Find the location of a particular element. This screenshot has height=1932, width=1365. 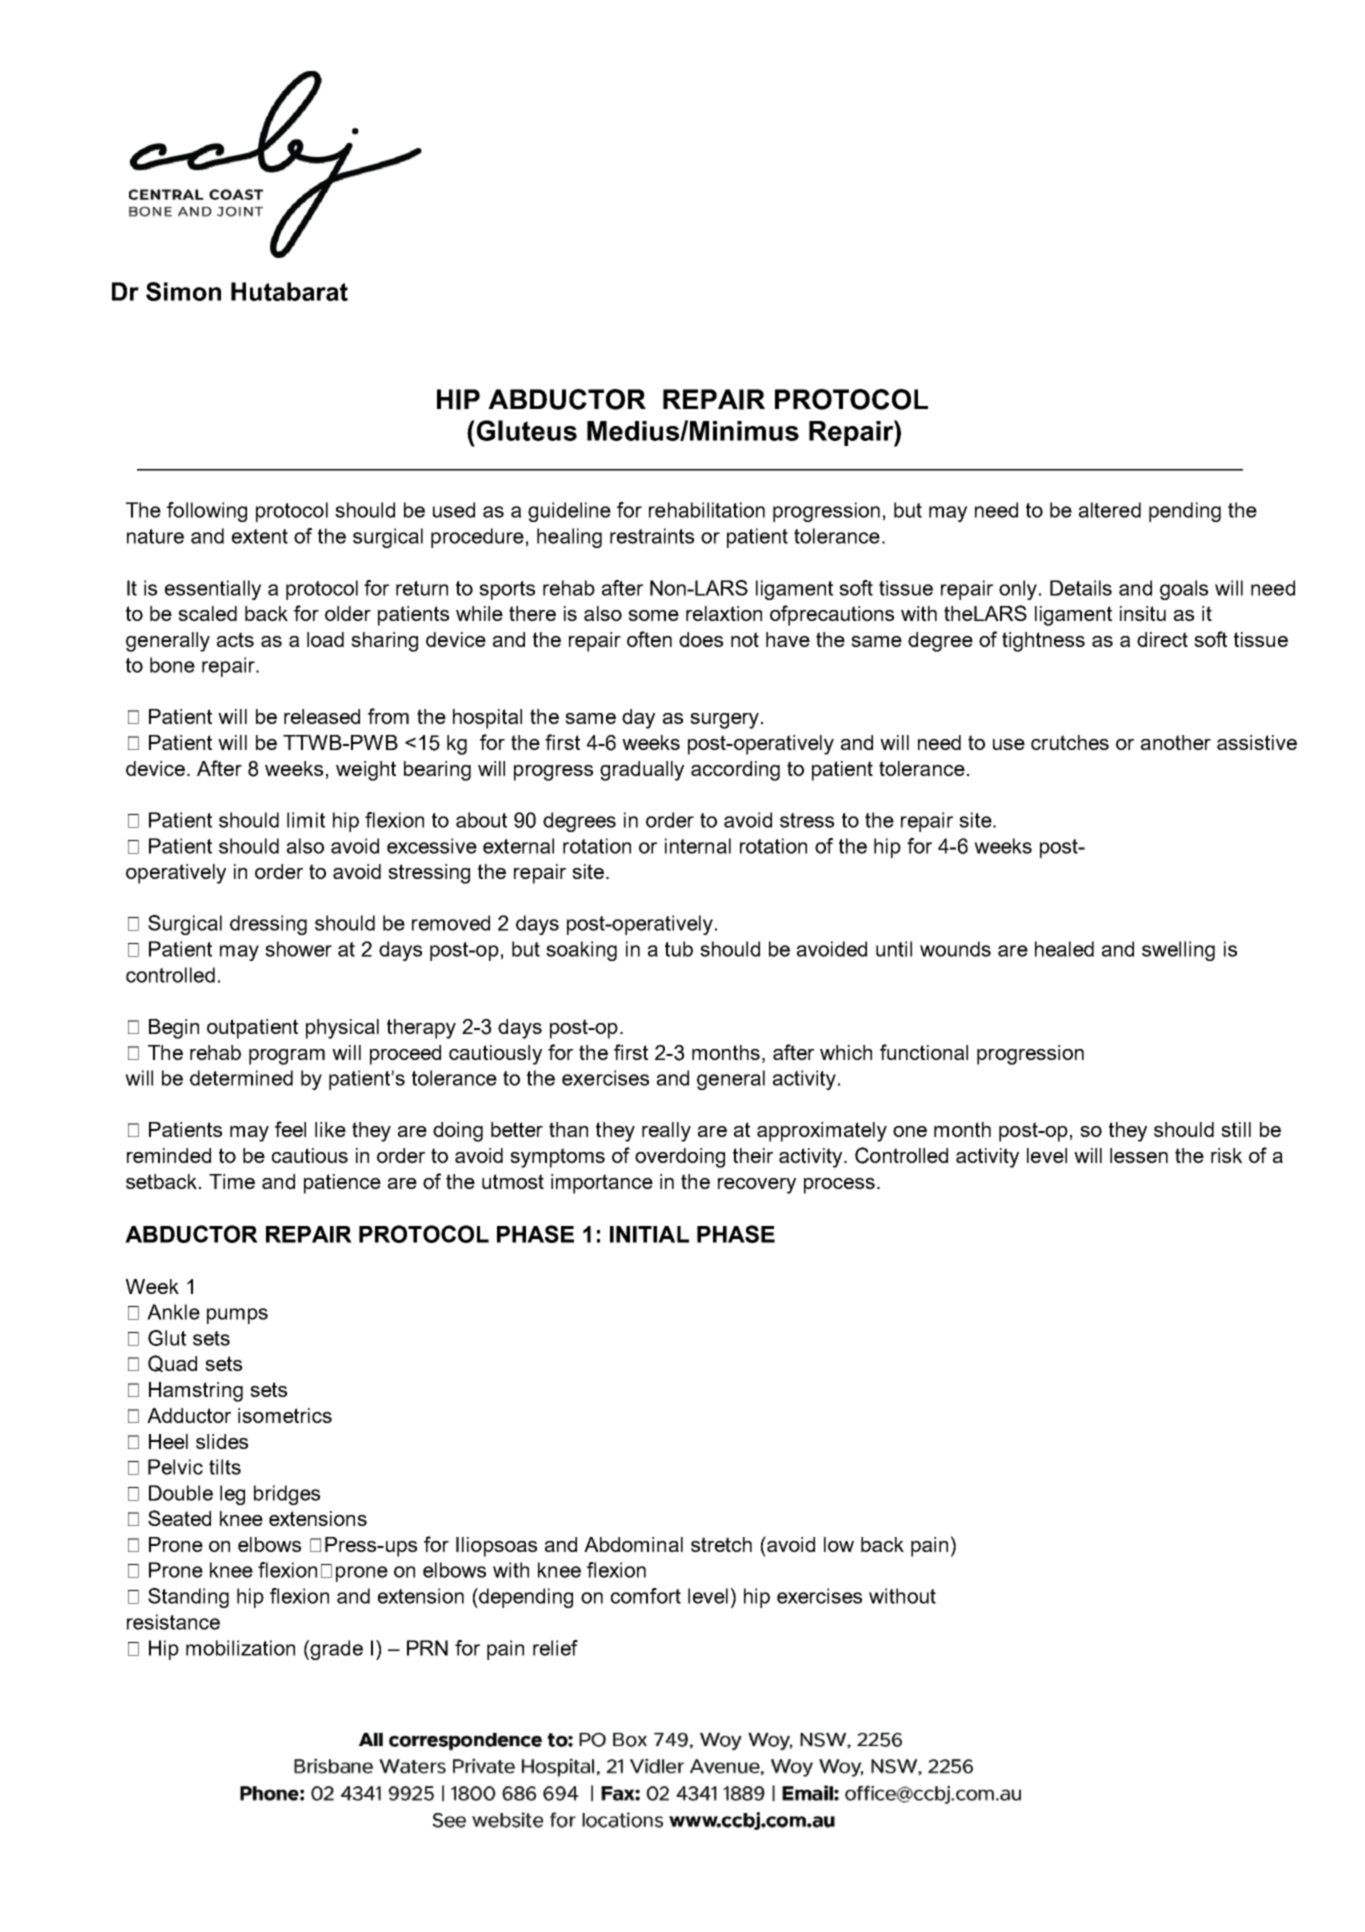

Simon is located at coordinates (183, 291).
